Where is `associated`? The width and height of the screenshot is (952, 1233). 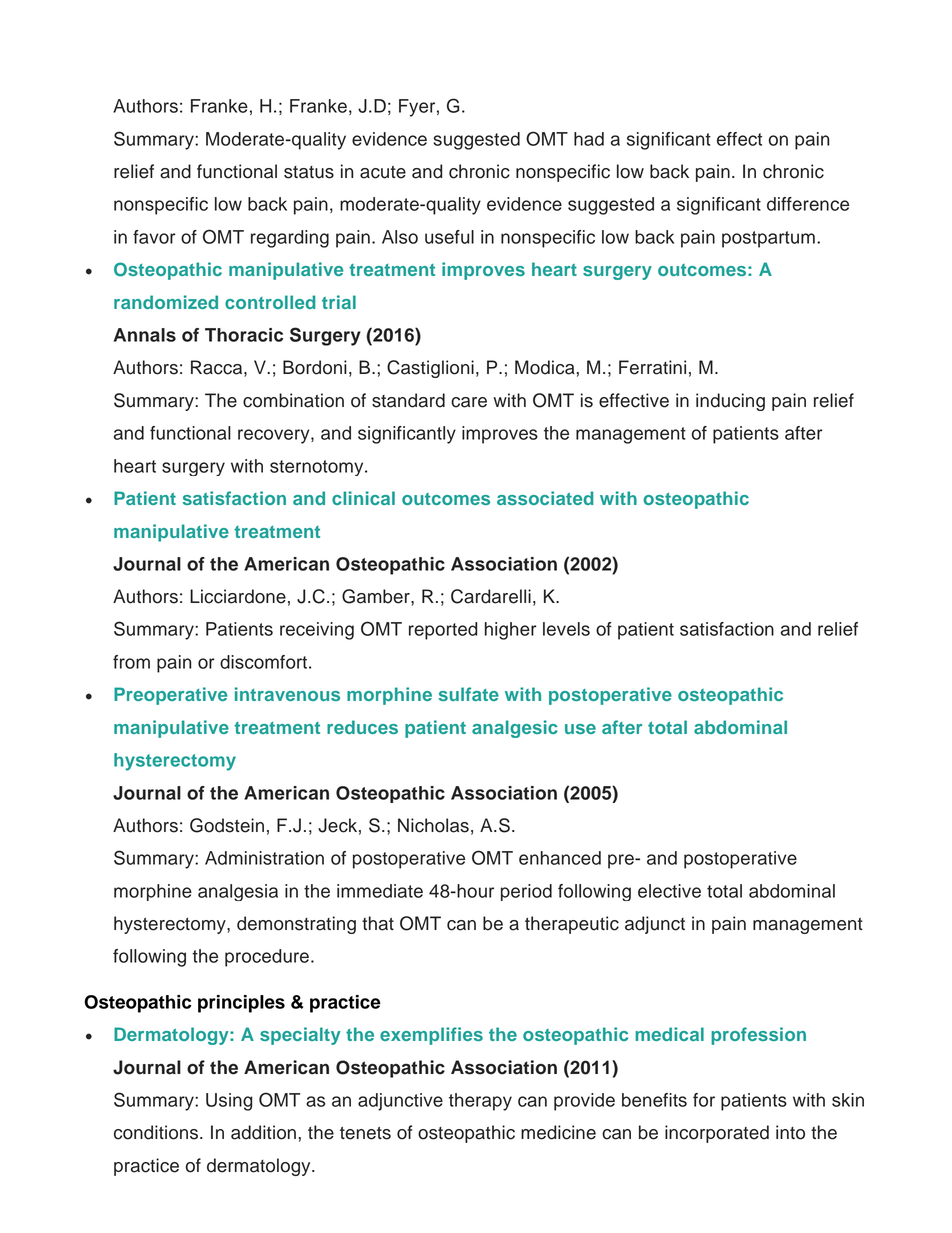 associated is located at coordinates (545, 498).
